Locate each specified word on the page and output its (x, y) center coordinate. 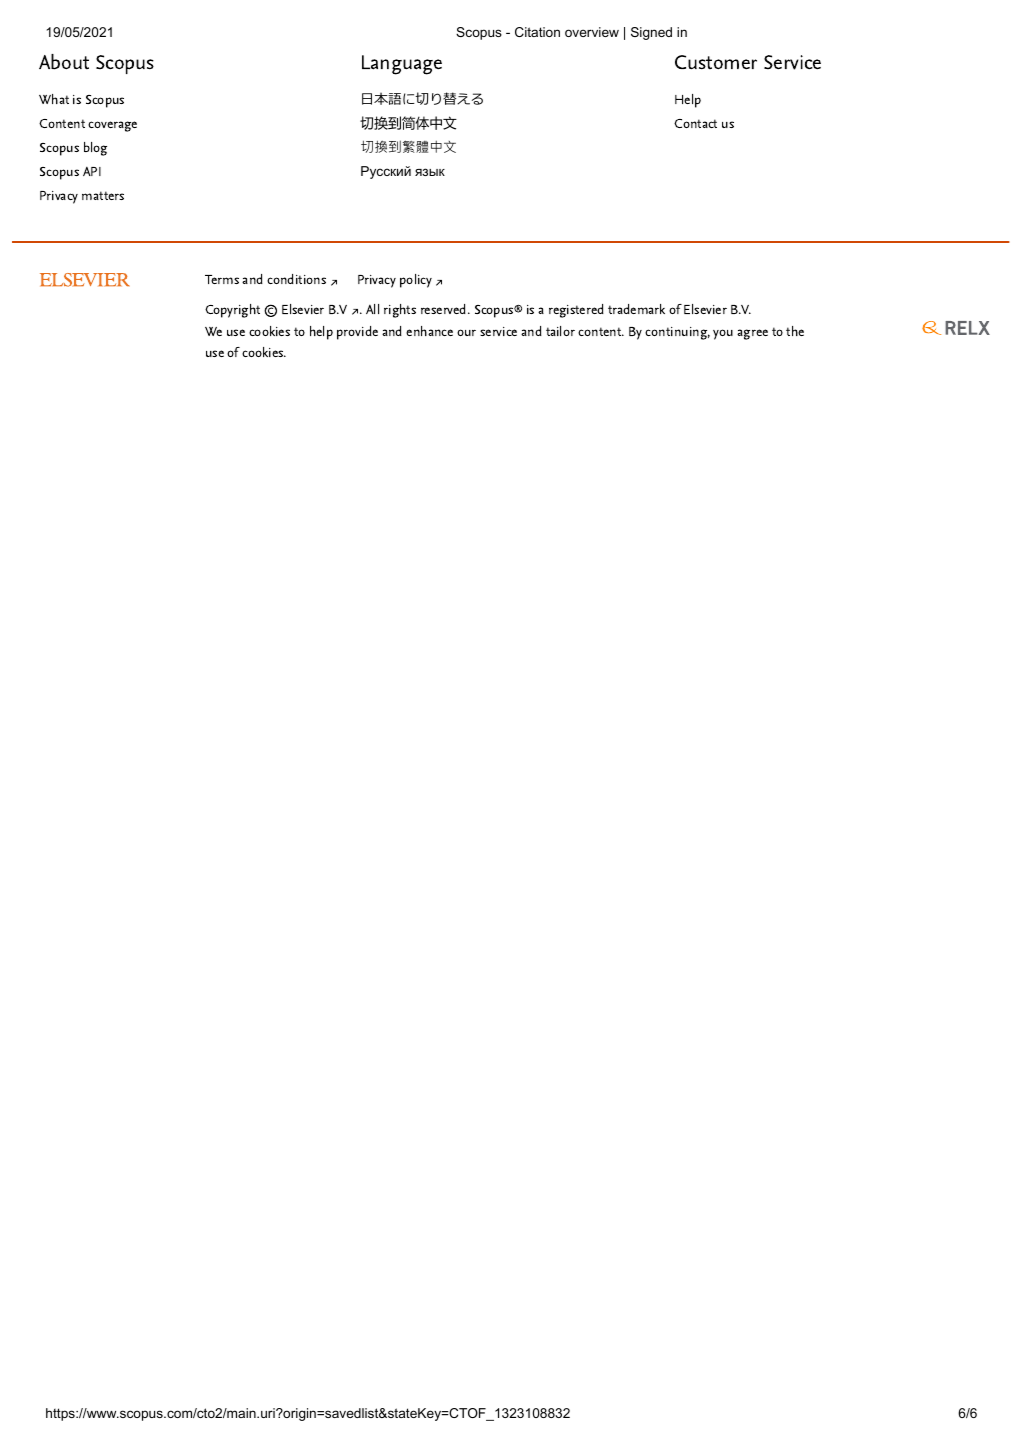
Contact (695, 123)
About (64, 62)
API (92, 171)
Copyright (232, 311)
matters (103, 195)
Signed (651, 33)
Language (402, 65)
